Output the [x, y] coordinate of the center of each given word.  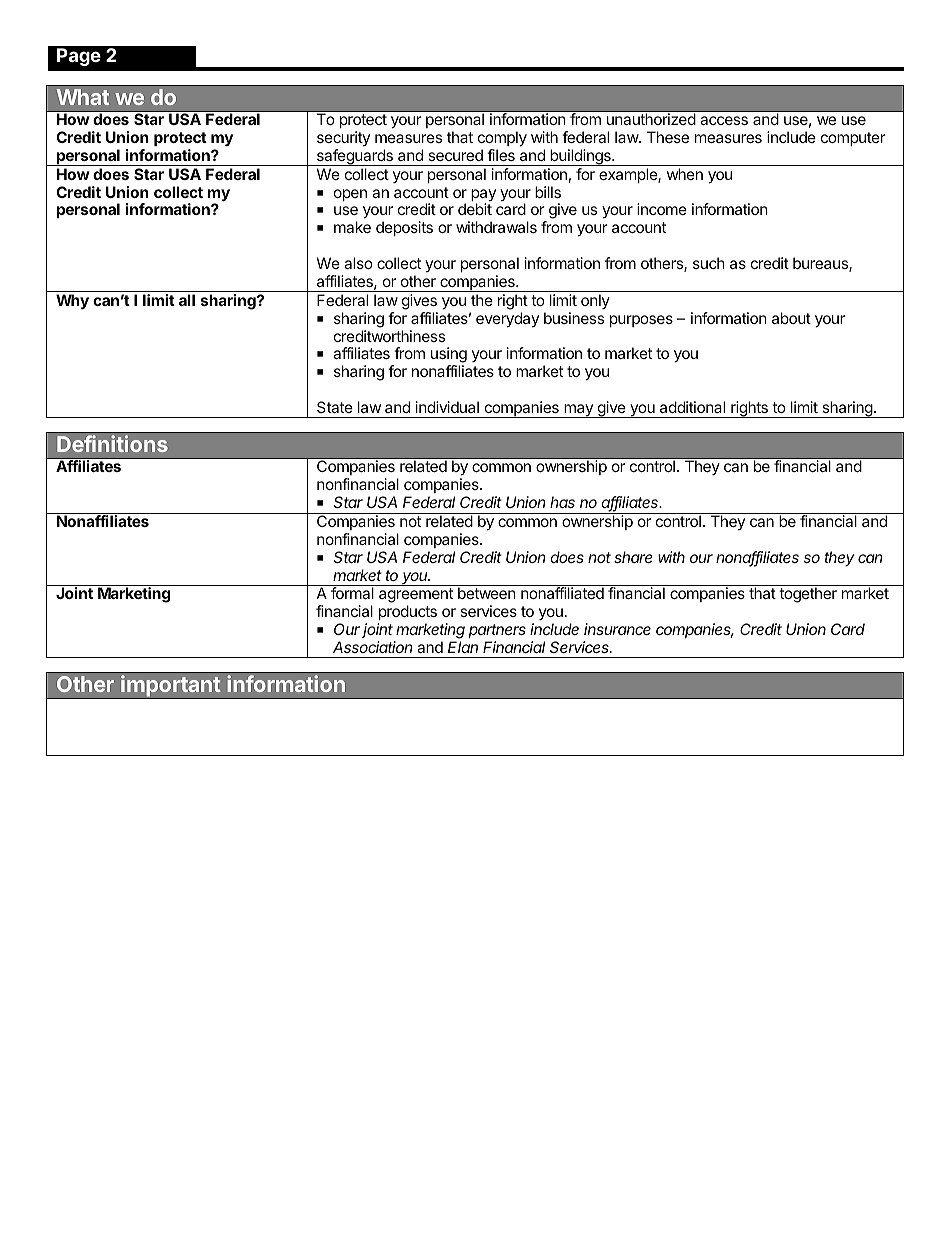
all [187, 300]
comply [502, 139]
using [449, 356]
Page [79, 57]
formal [352, 593]
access [724, 120]
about [791, 318]
